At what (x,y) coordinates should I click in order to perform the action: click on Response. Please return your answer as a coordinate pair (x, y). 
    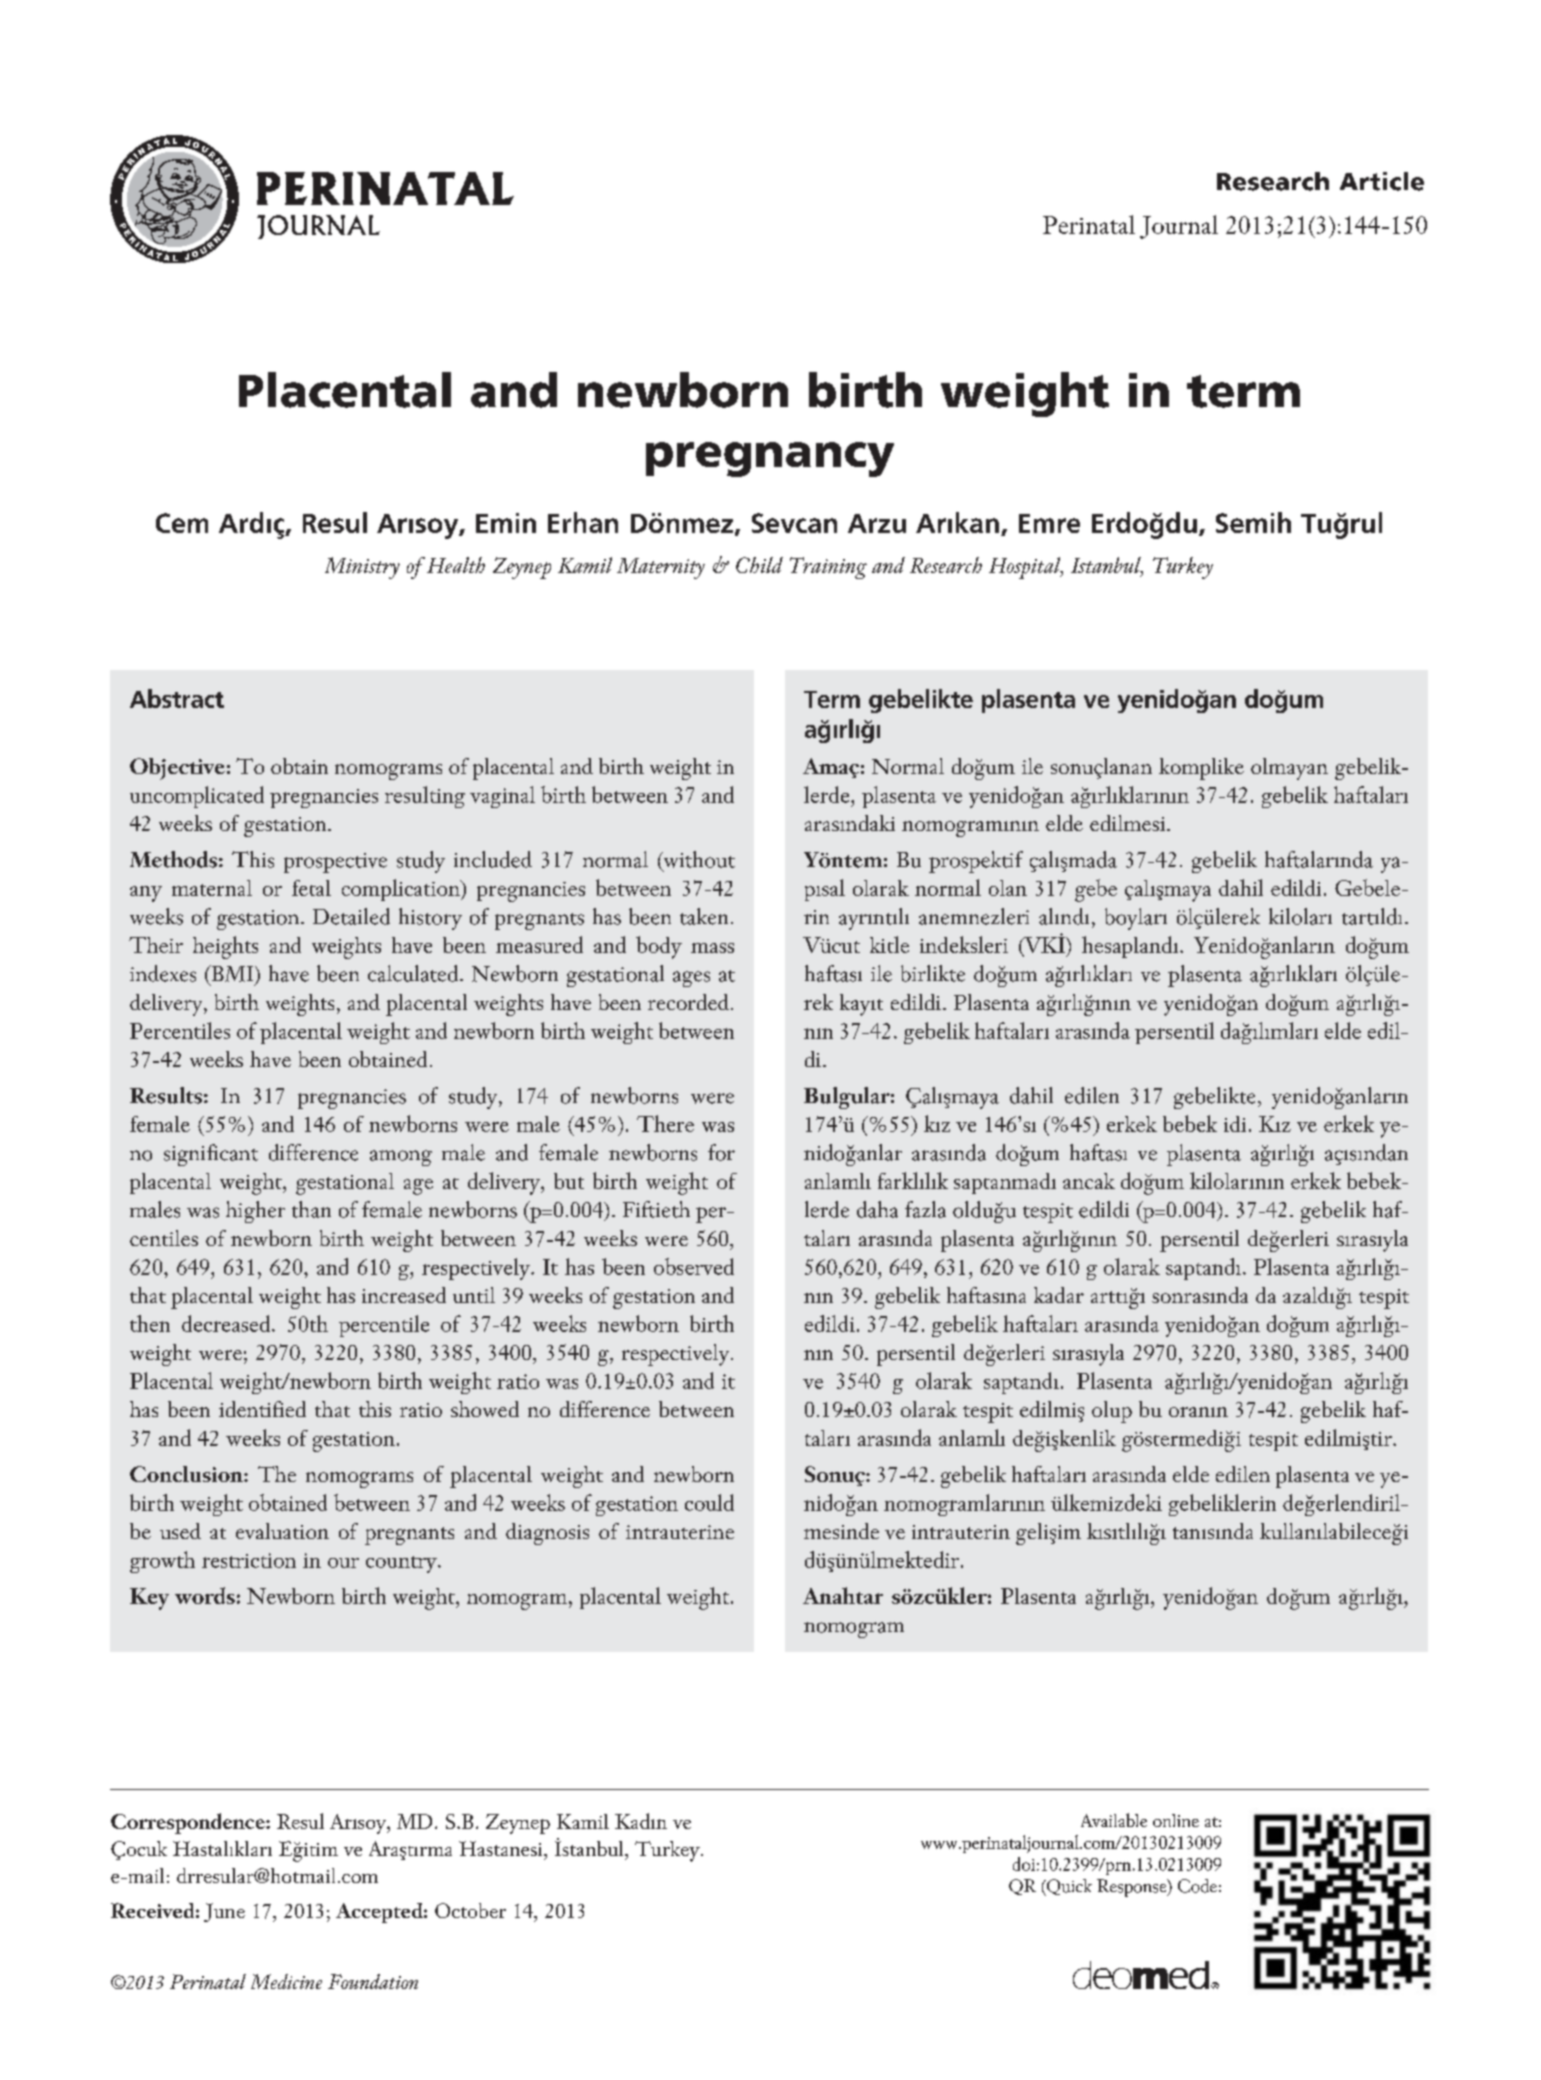
    Looking at the image, I should click on (1133, 1888).
